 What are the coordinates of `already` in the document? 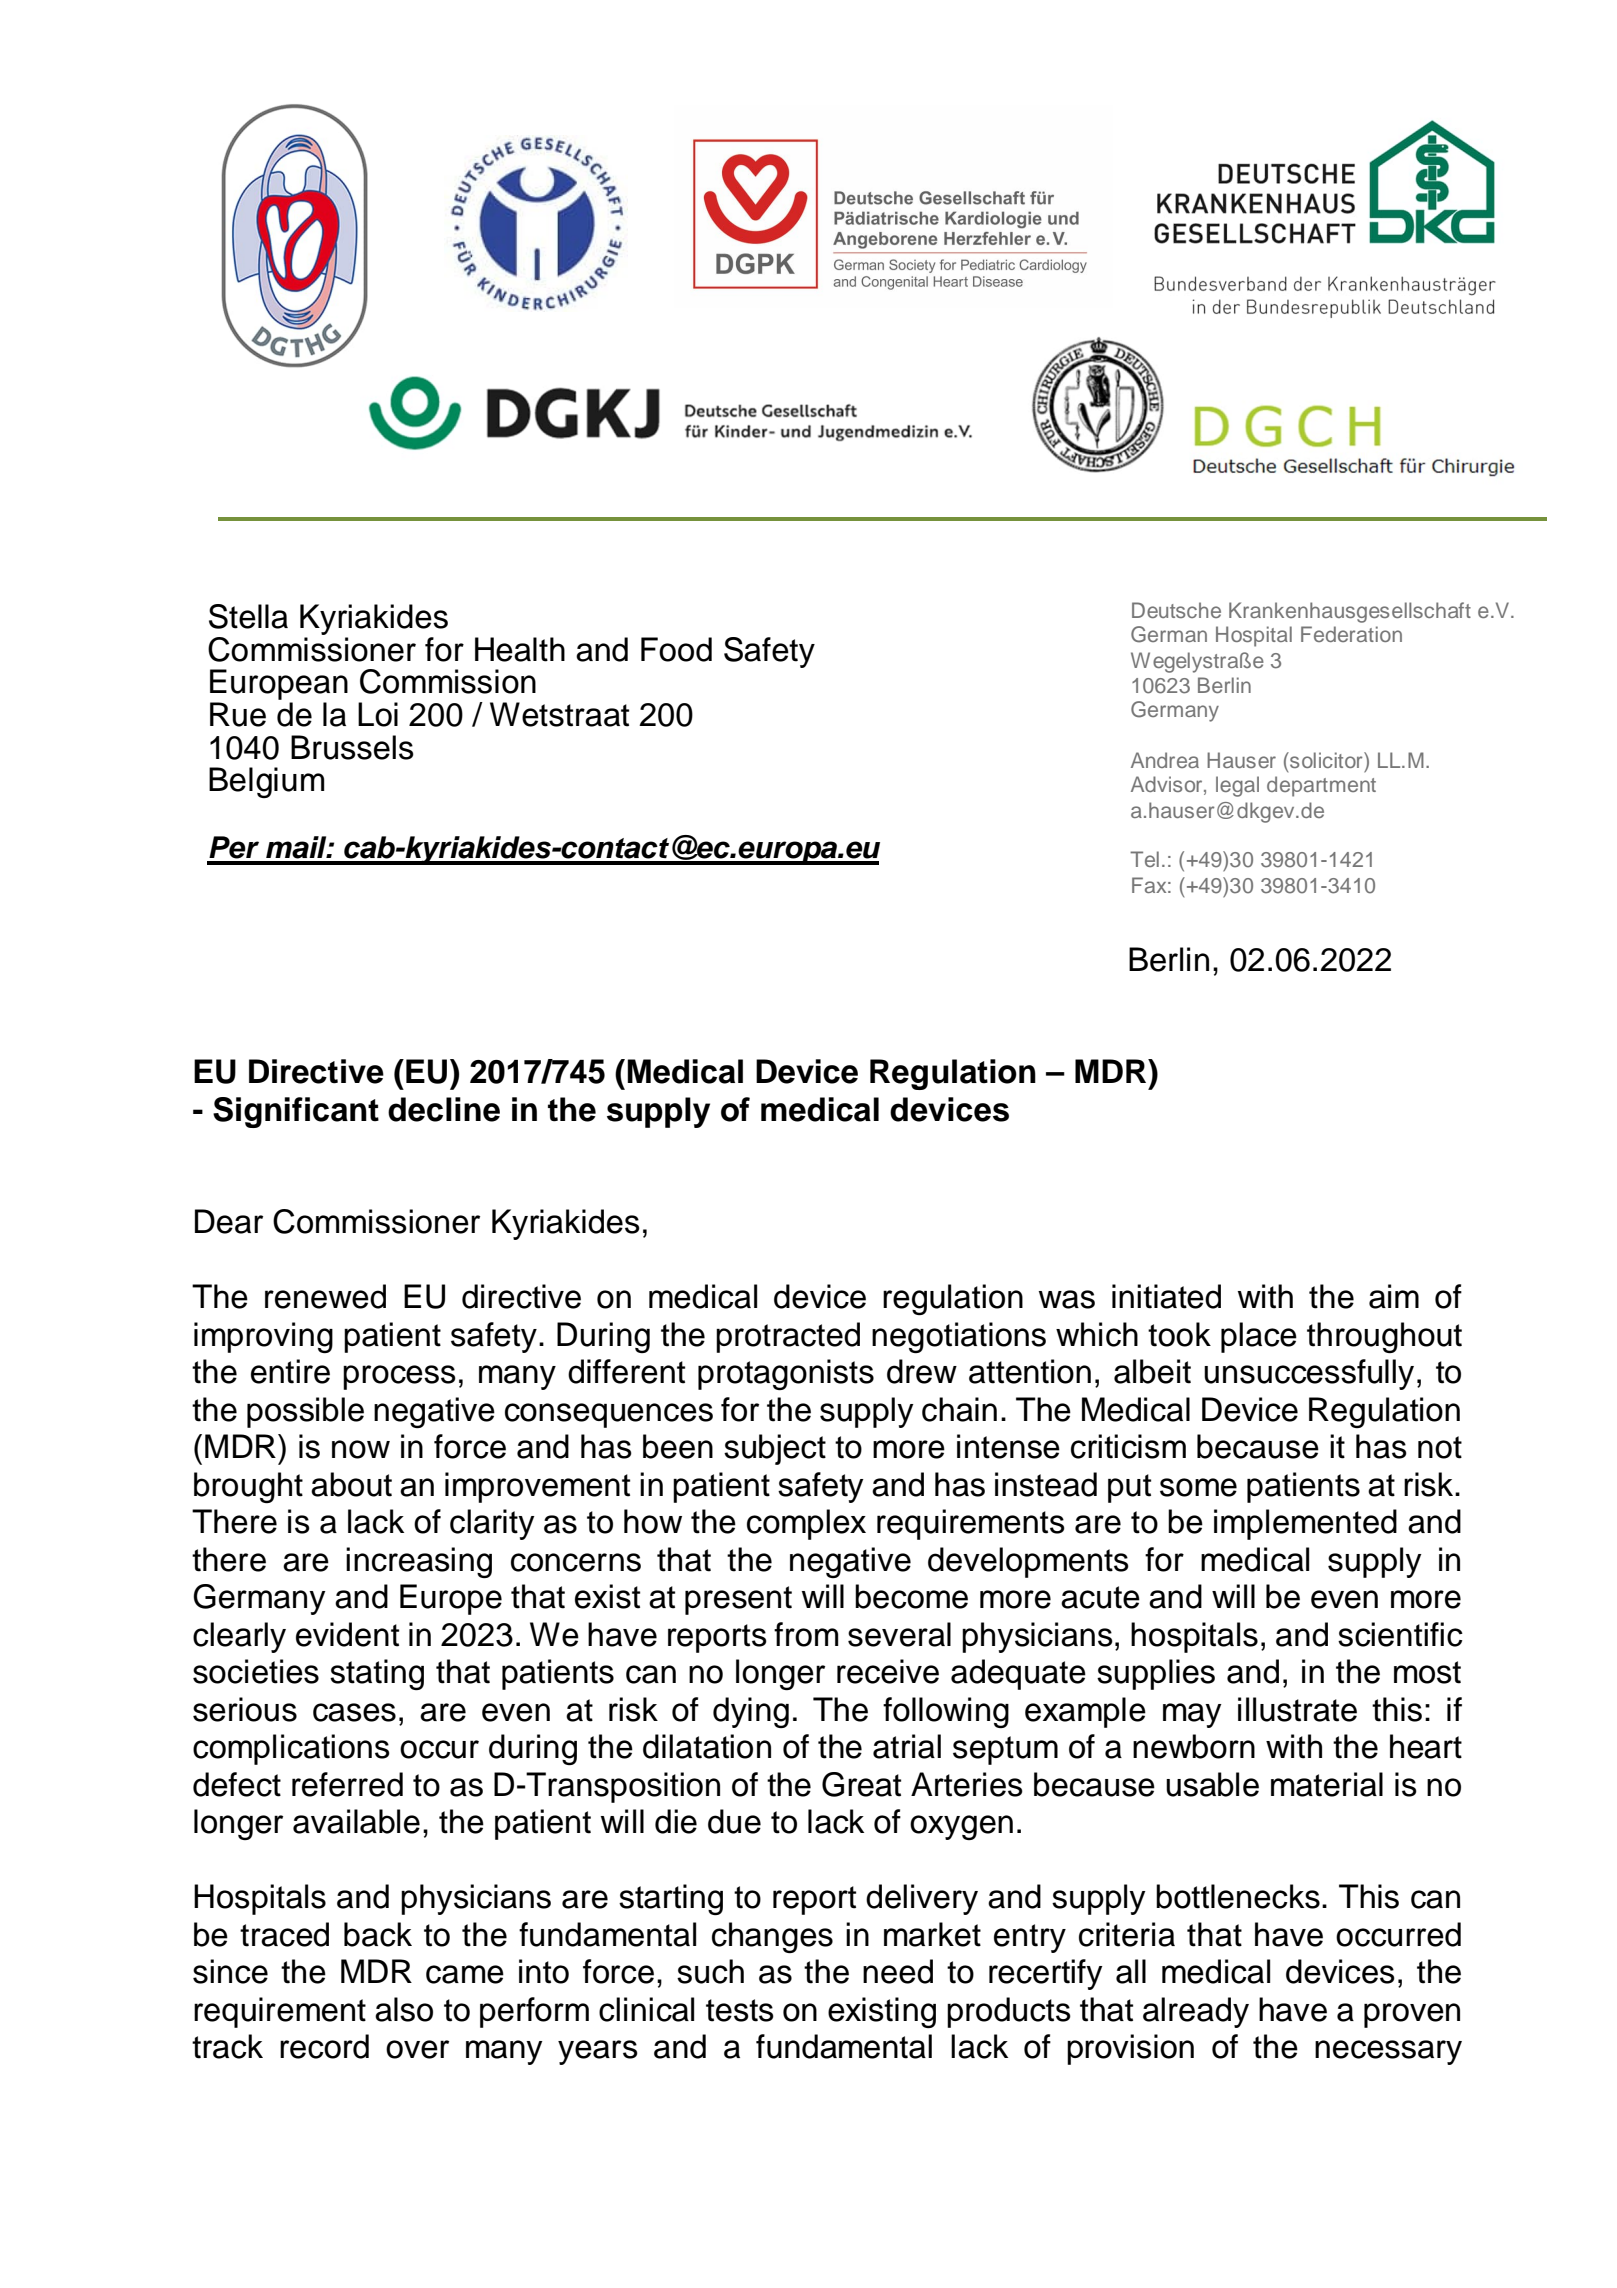 It's located at (1196, 2012).
